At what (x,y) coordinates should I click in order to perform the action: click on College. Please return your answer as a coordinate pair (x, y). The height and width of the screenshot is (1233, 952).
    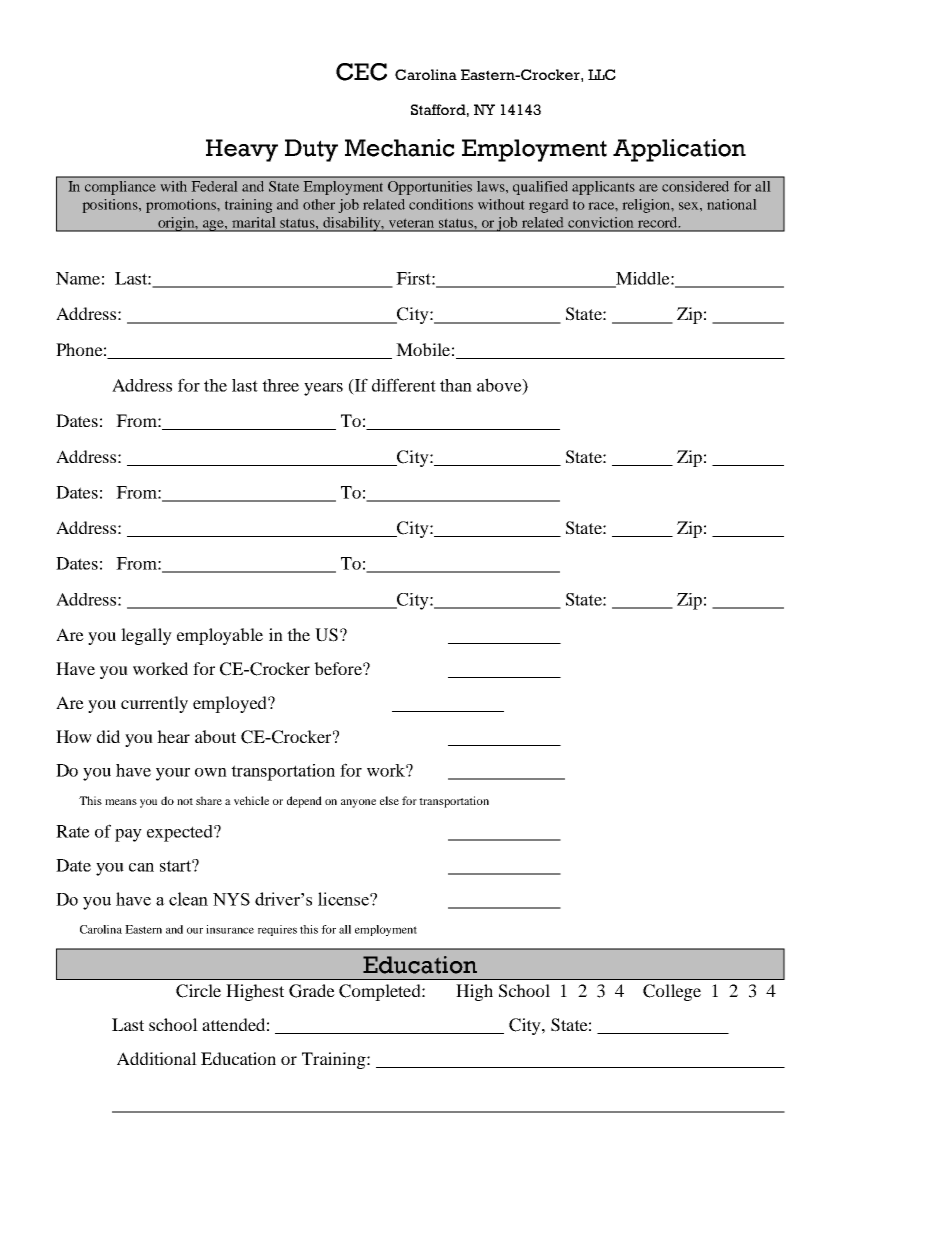
    Looking at the image, I should click on (672, 992).
